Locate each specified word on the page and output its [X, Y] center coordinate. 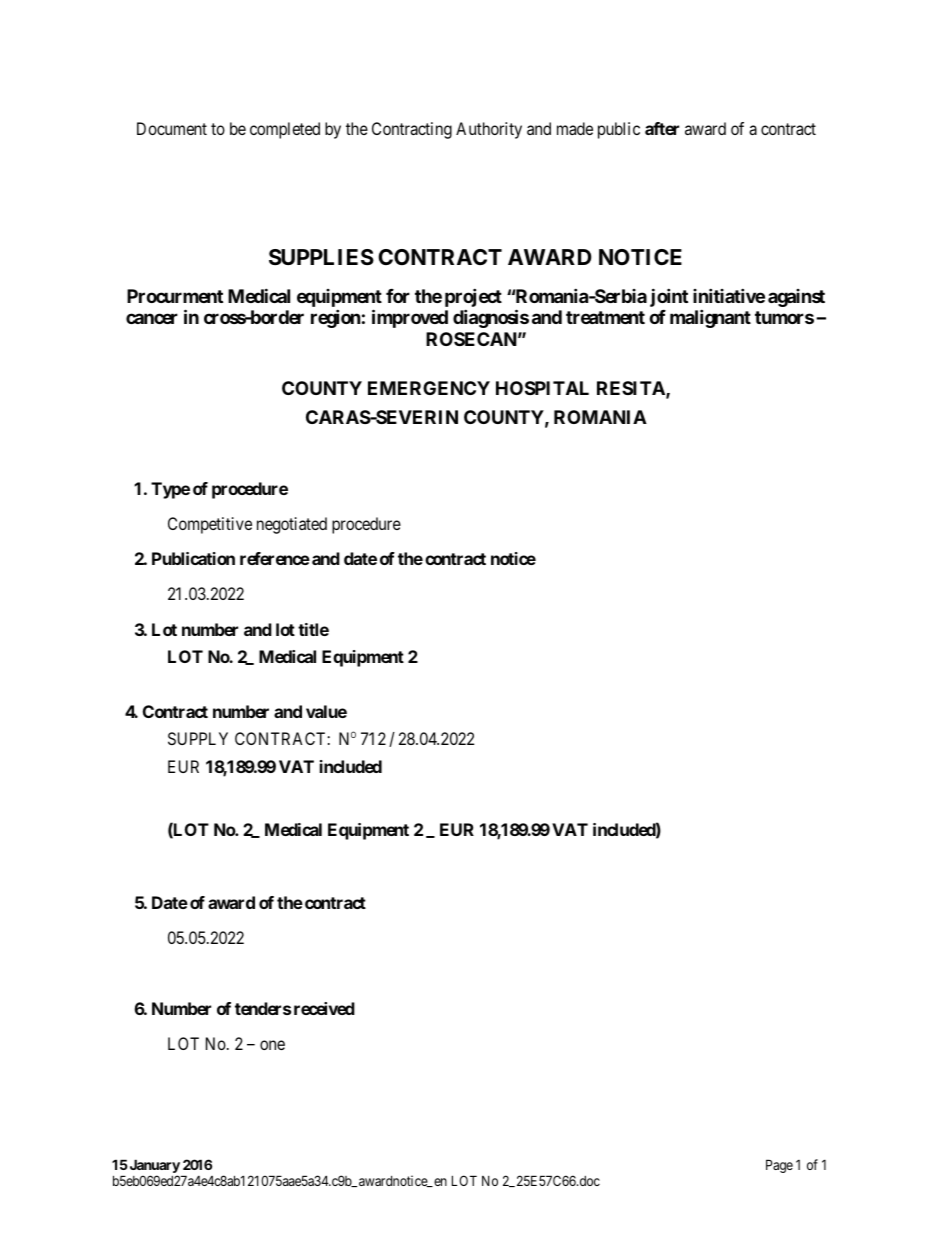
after [662, 128]
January [153, 1167]
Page [779, 1166]
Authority [489, 130]
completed [285, 130]
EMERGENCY [429, 388]
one [272, 1045]
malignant [710, 318]
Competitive [210, 525]
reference [275, 558]
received [324, 1008]
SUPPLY [198, 738]
